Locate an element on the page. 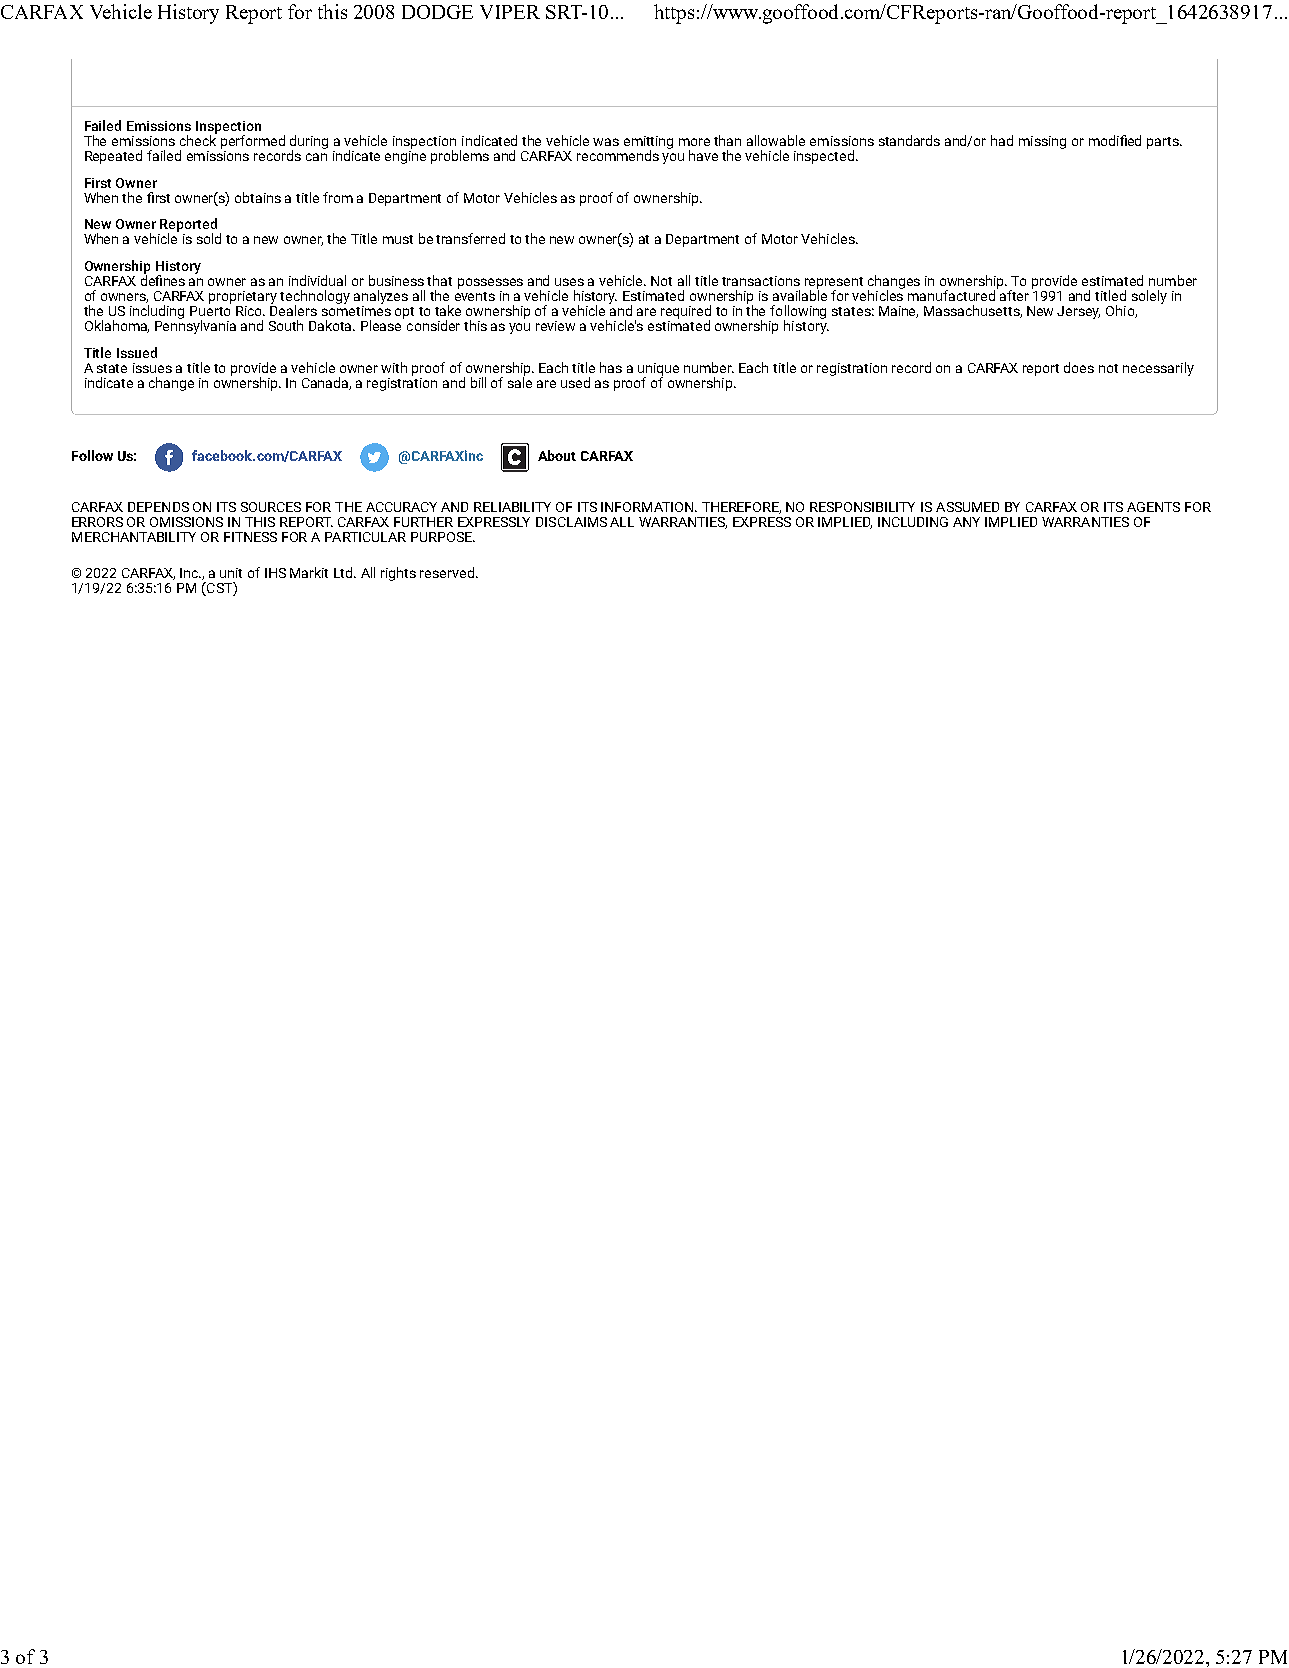 Image resolution: width=1289 pixels, height=1668 pixels. VIPER is located at coordinates (510, 12).
